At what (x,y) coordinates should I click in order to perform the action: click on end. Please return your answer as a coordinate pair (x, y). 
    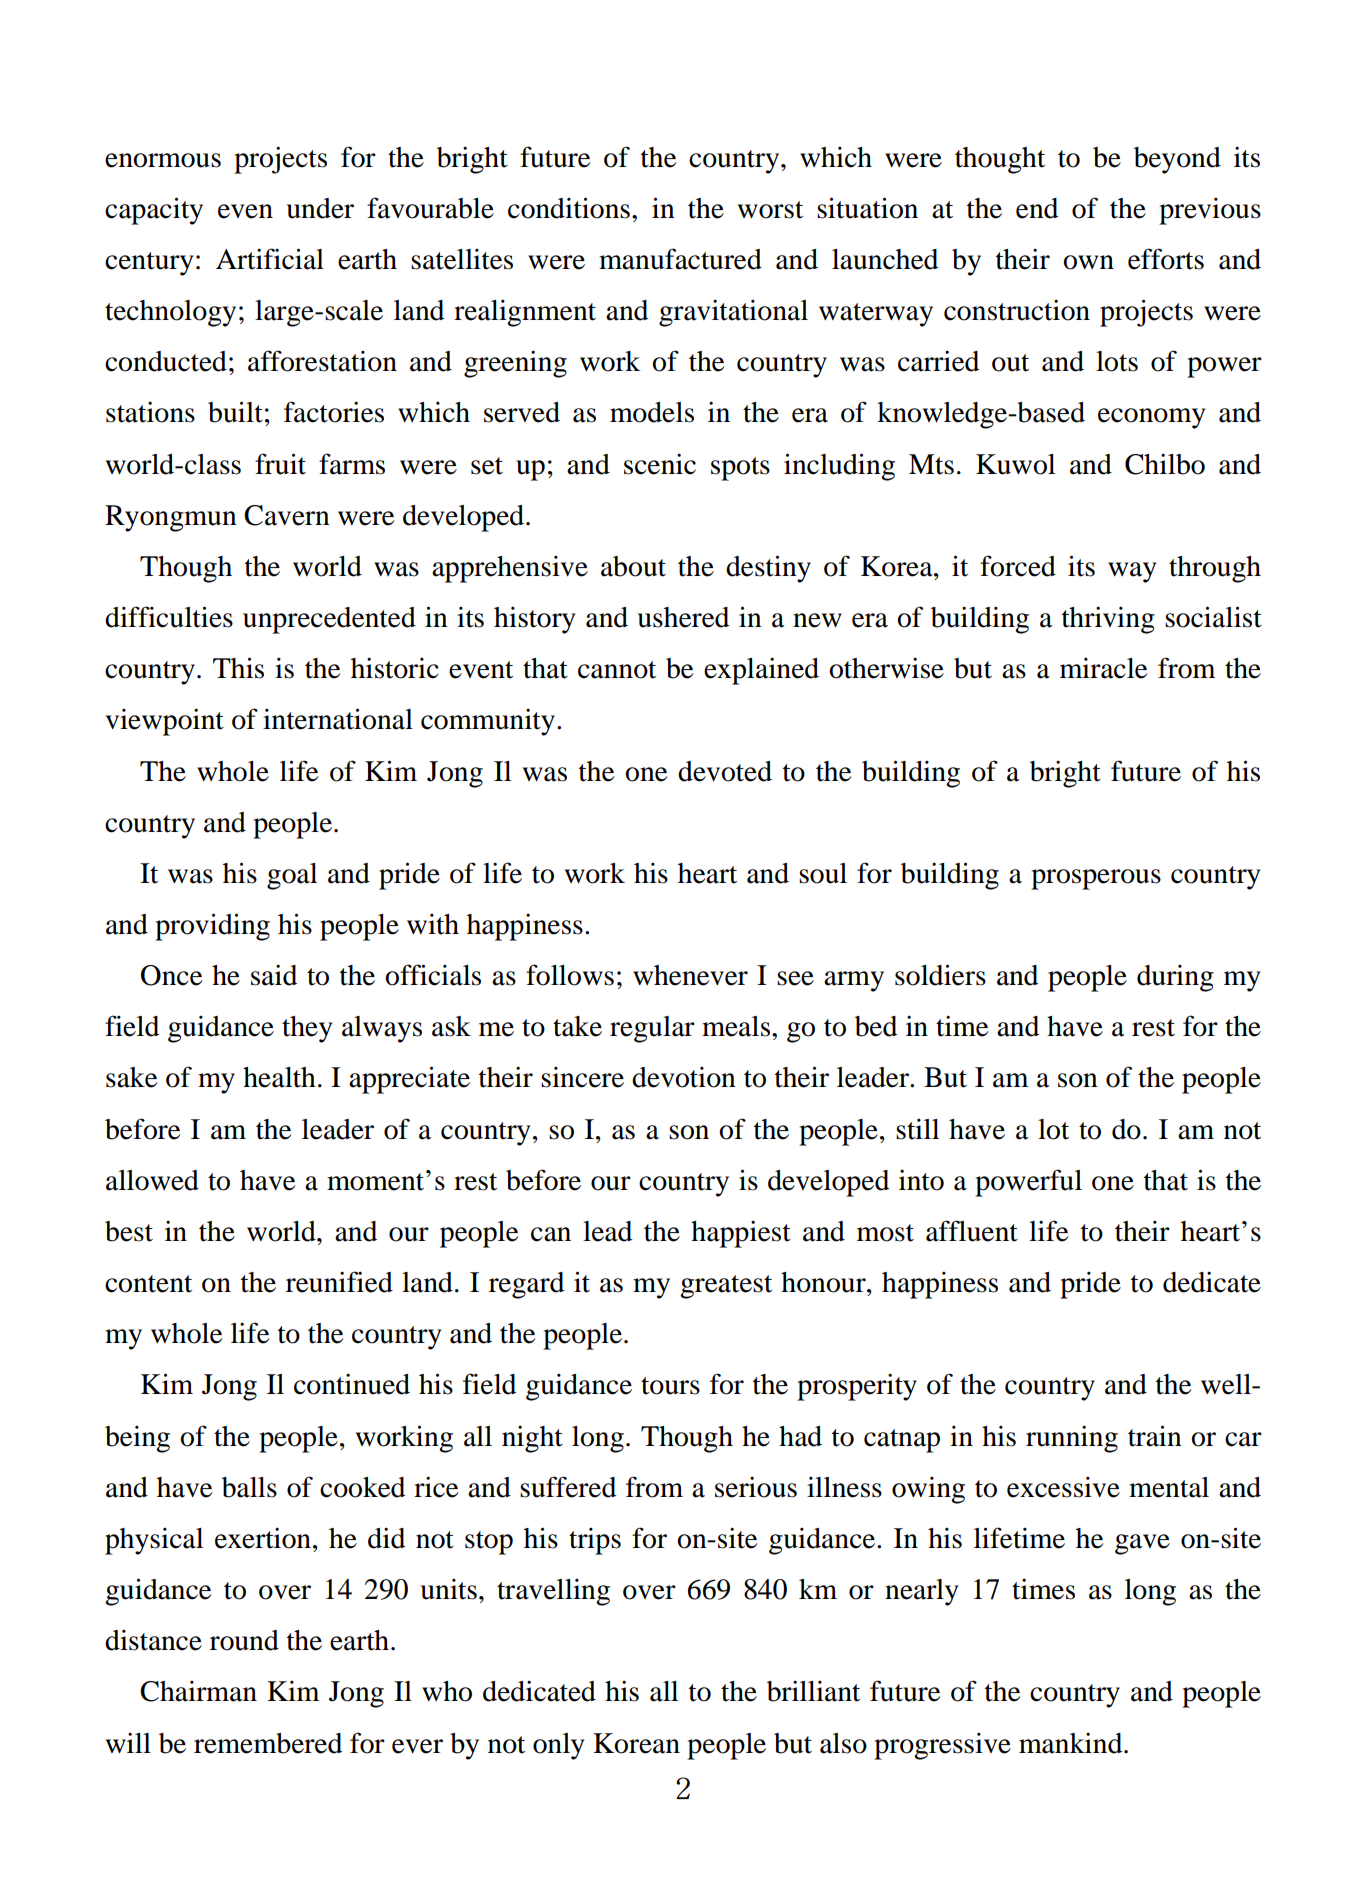
    Looking at the image, I should click on (1037, 208).
